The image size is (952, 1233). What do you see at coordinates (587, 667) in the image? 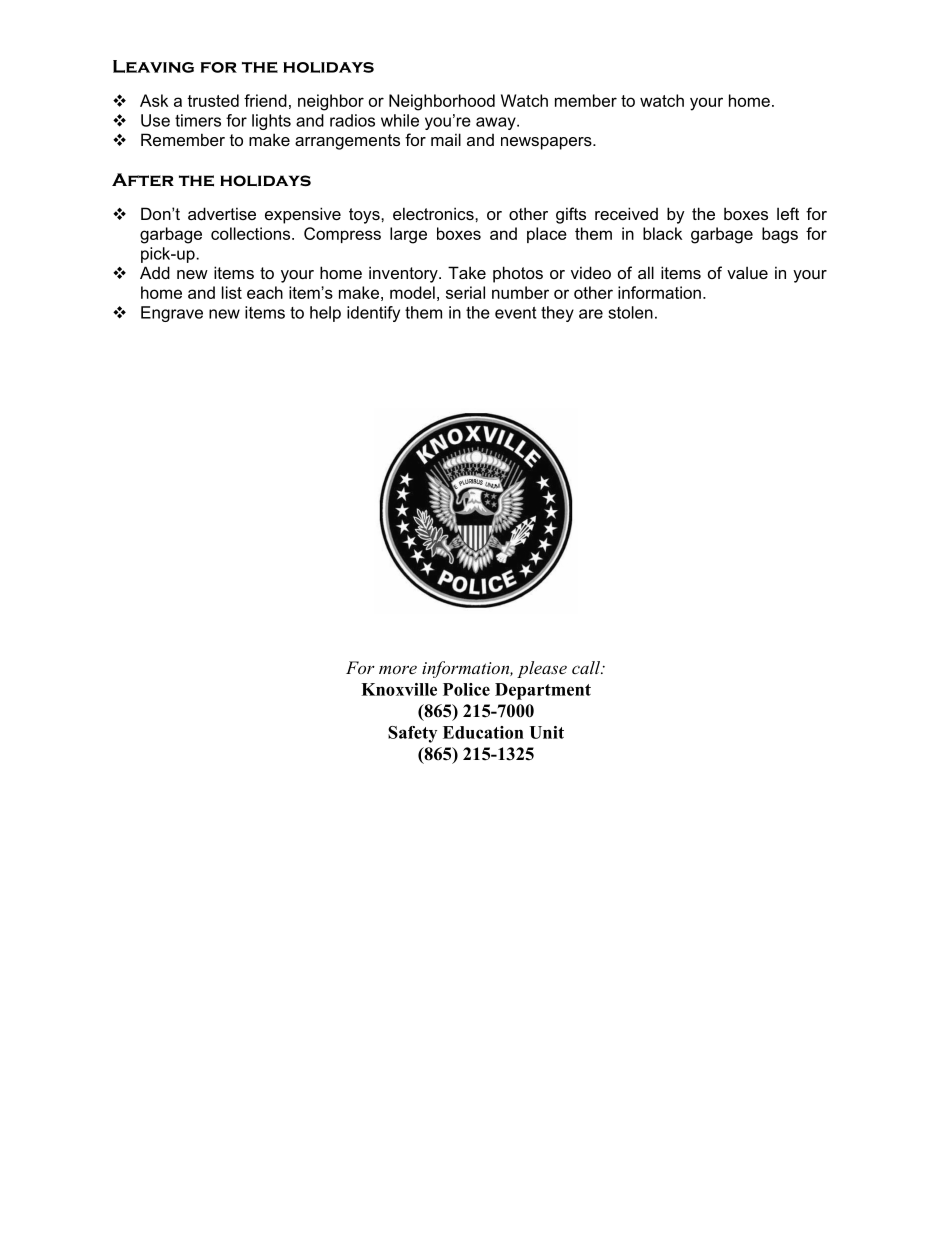
I see `call` at bounding box center [587, 667].
